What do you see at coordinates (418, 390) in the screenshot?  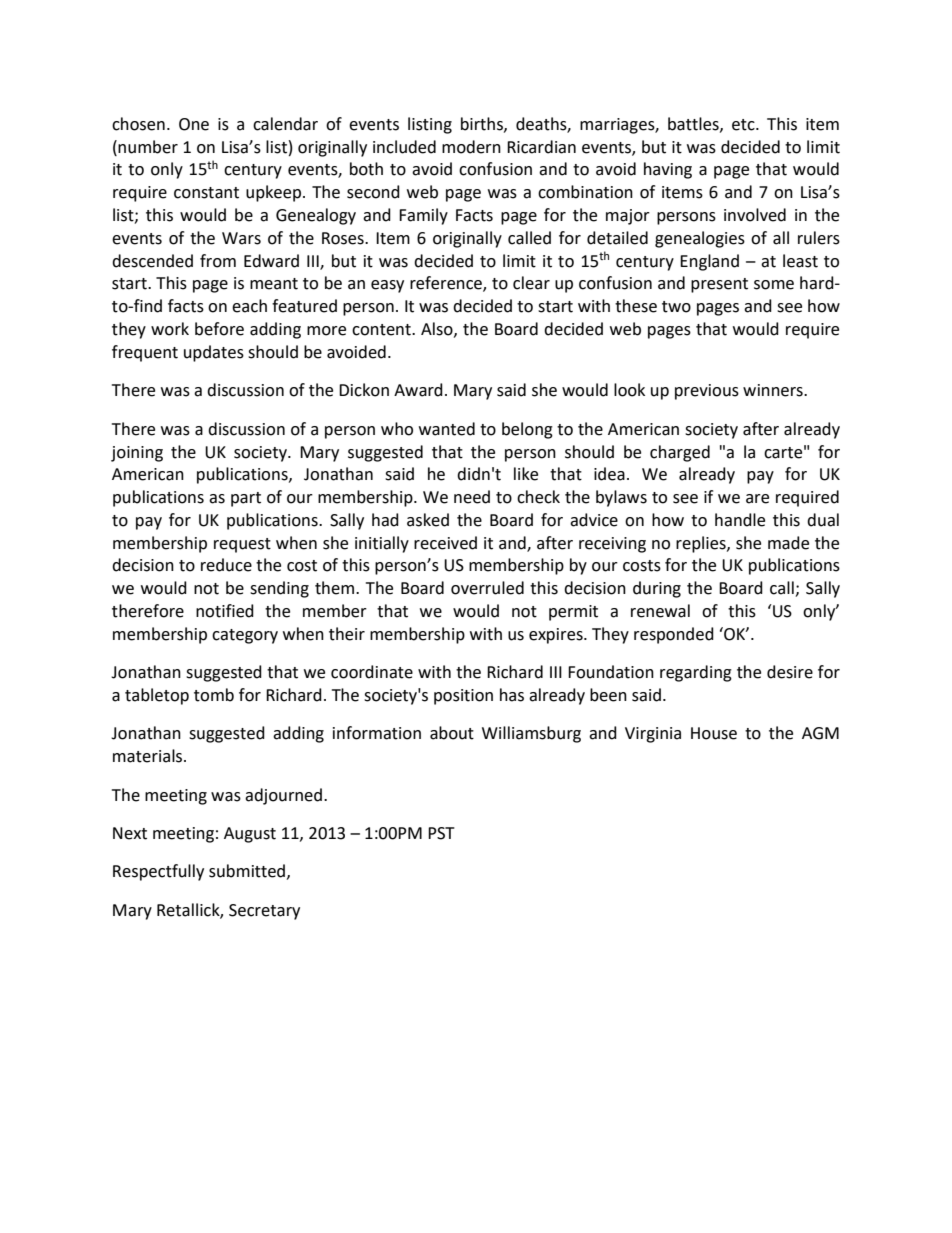 I see `Award` at bounding box center [418, 390].
